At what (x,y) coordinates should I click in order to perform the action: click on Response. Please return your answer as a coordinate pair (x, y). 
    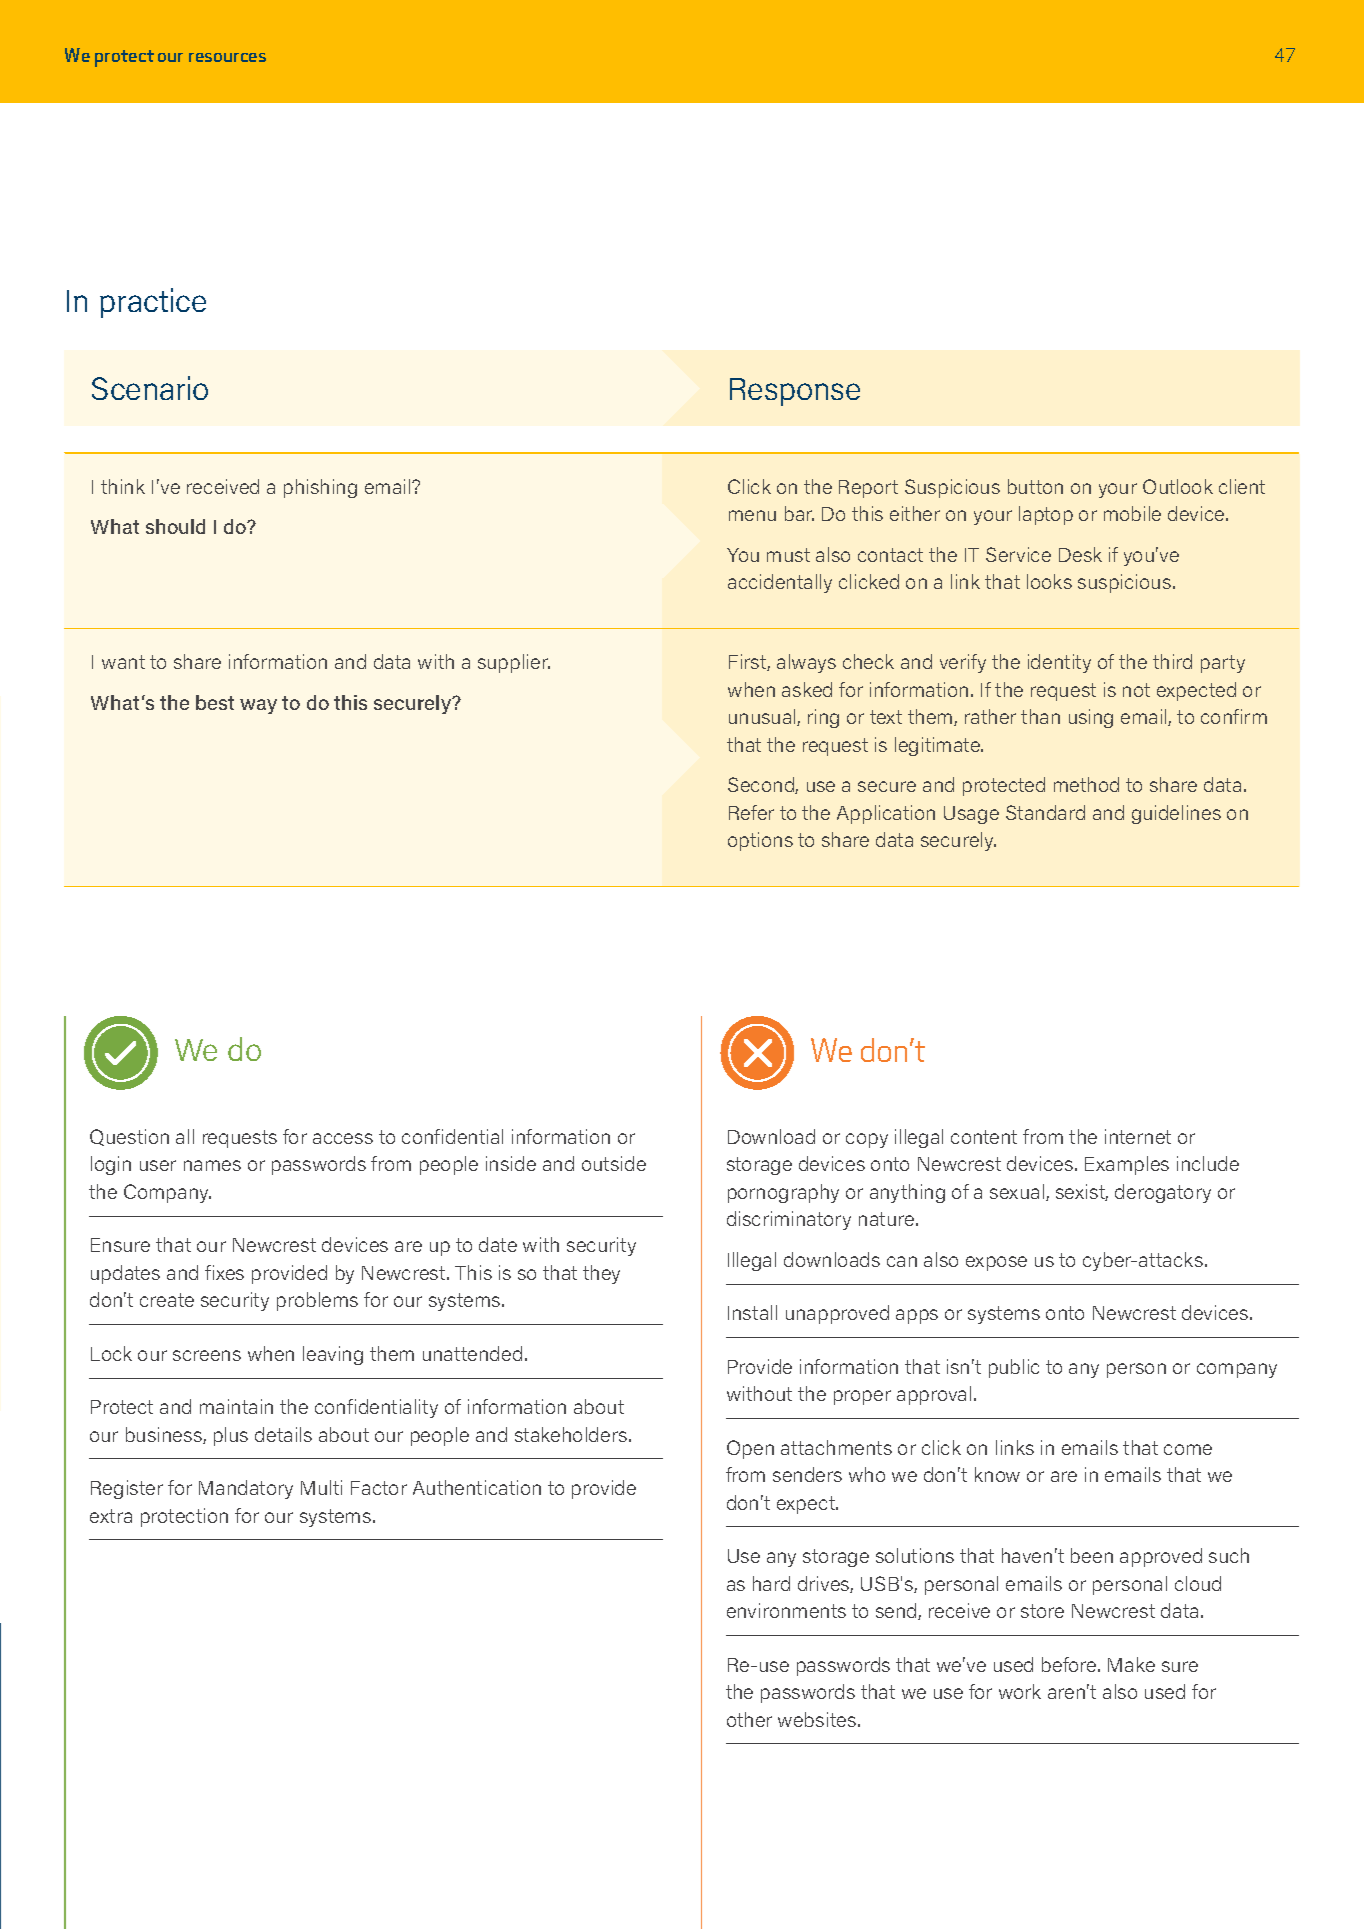
    Looking at the image, I should click on (795, 392).
